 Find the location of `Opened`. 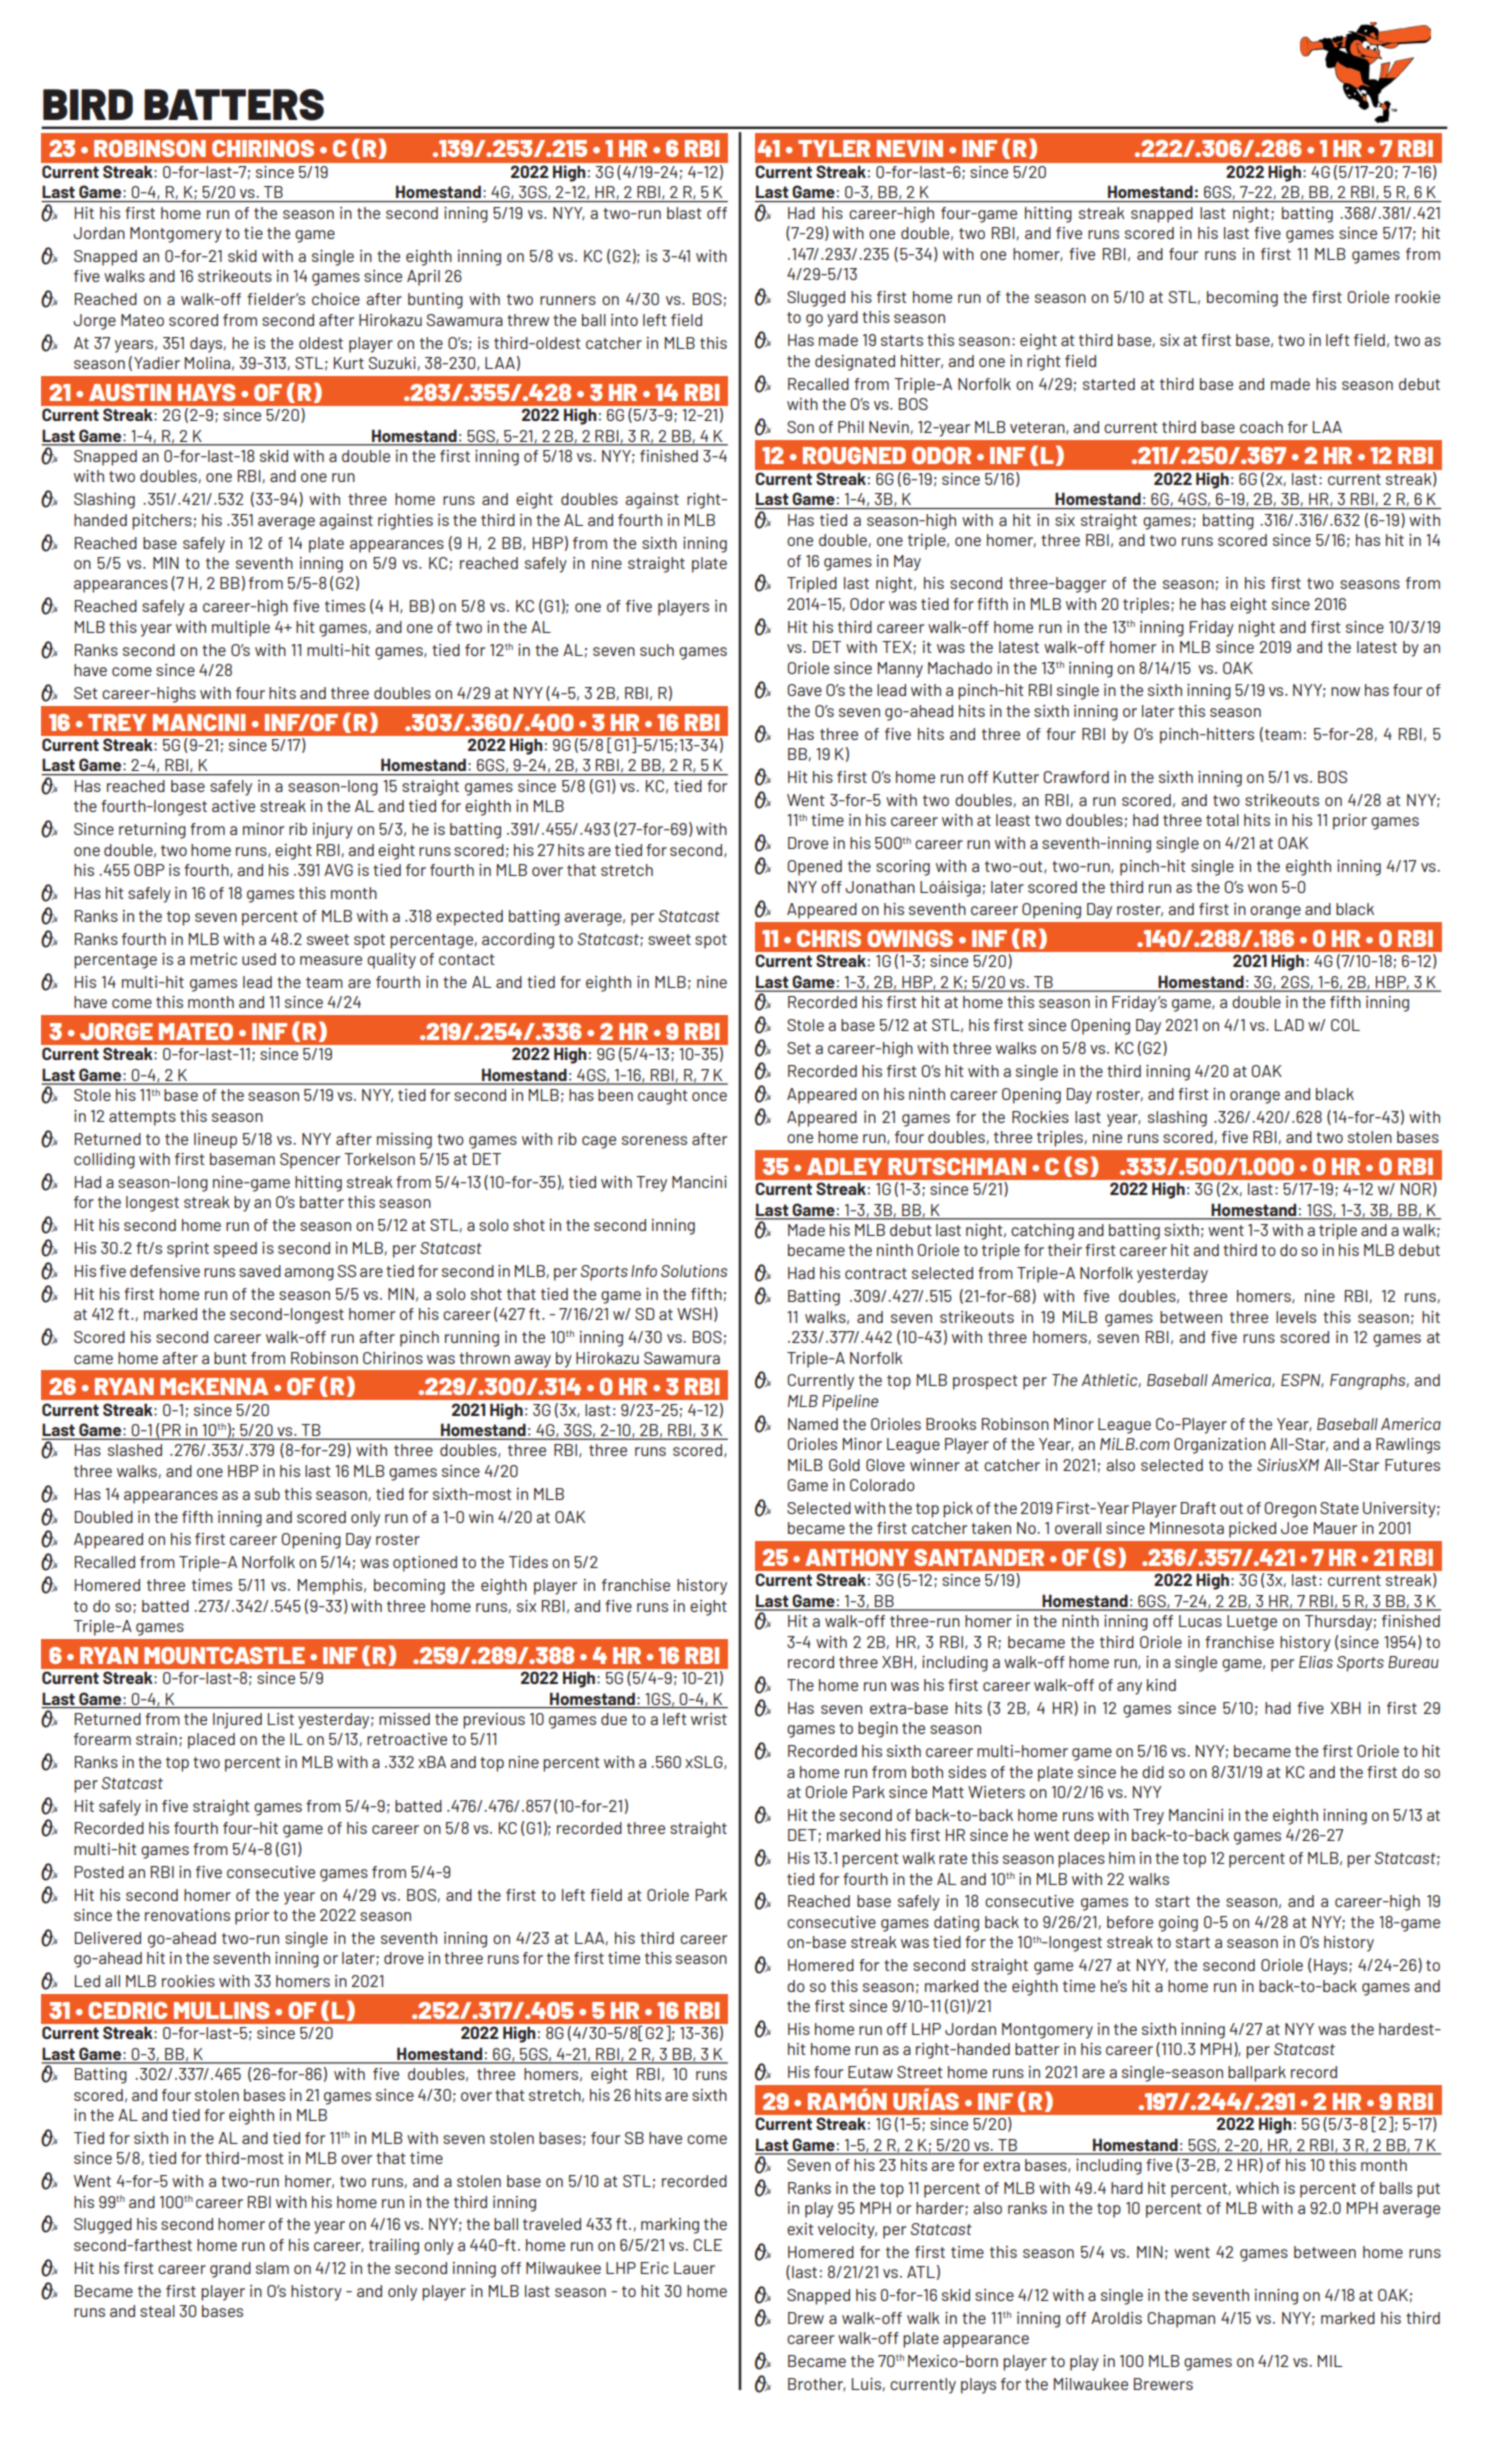

Opened is located at coordinates (814, 868).
